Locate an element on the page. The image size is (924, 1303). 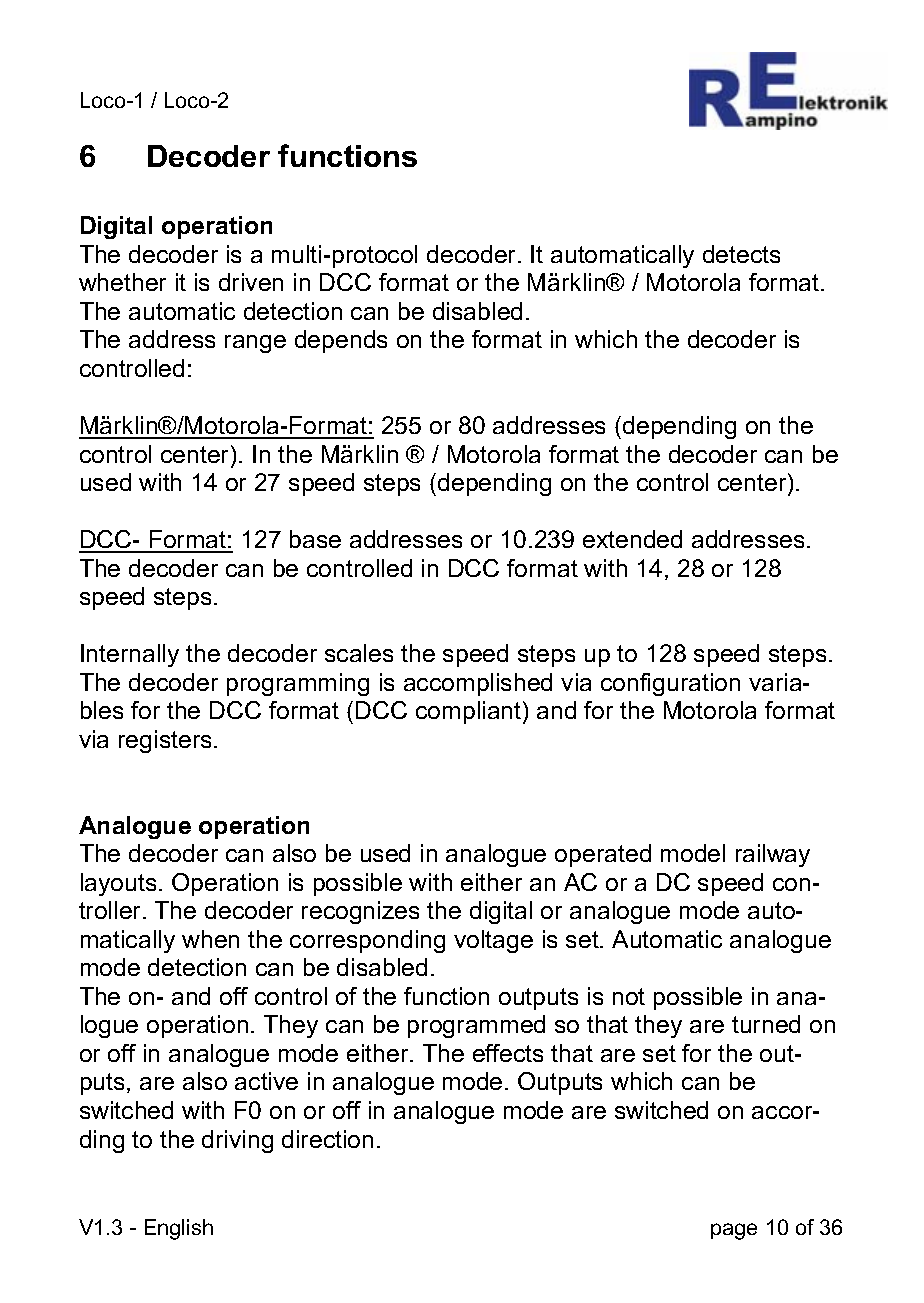
detects is located at coordinates (741, 254).
